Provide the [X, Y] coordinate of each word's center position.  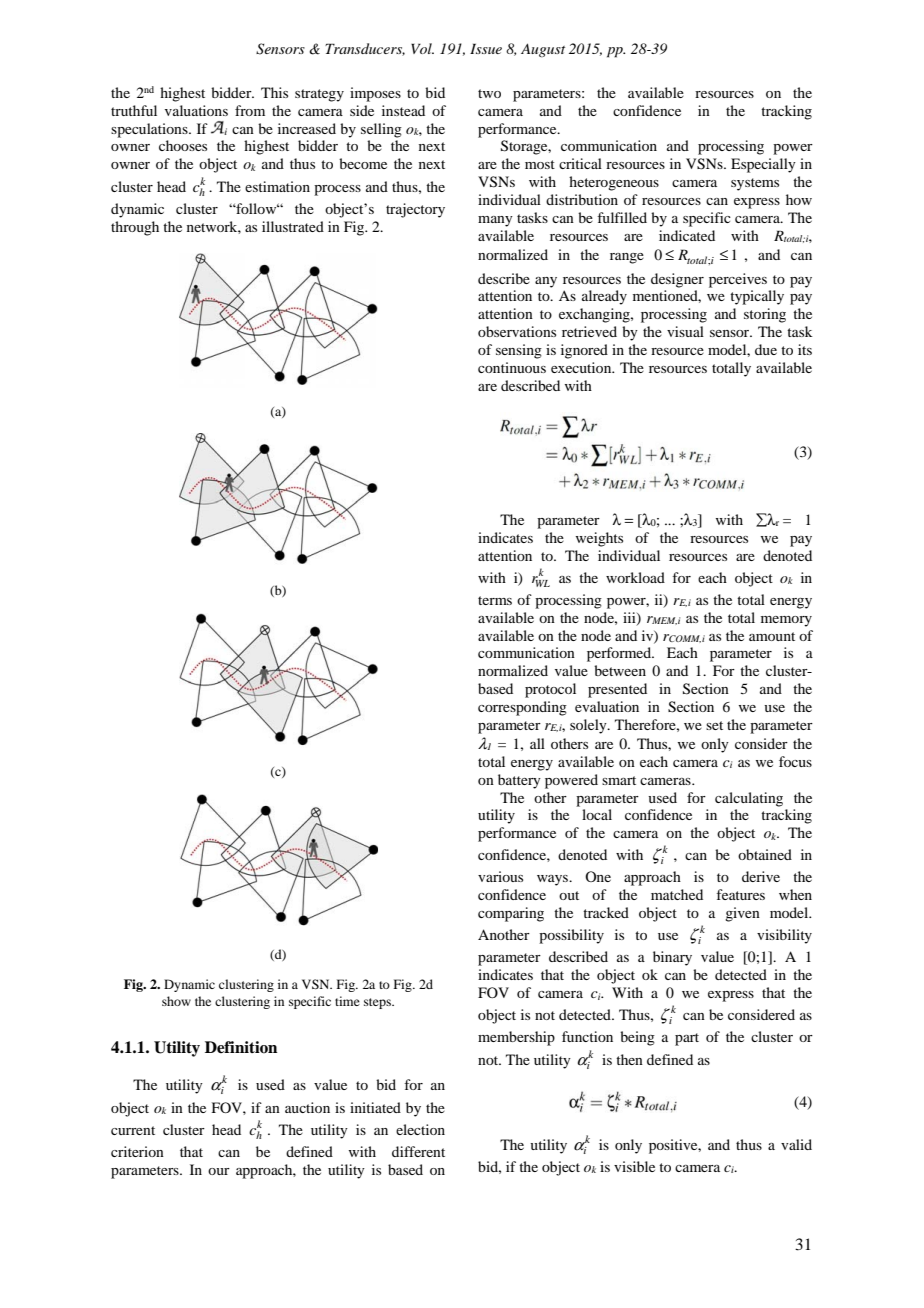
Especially [763, 165]
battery [519, 781]
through [135, 228]
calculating [749, 799]
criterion [137, 1151]
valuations [196, 110]
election [420, 1129]
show [176, 1001]
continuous [512, 367]
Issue [486, 48]
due [766, 349]
